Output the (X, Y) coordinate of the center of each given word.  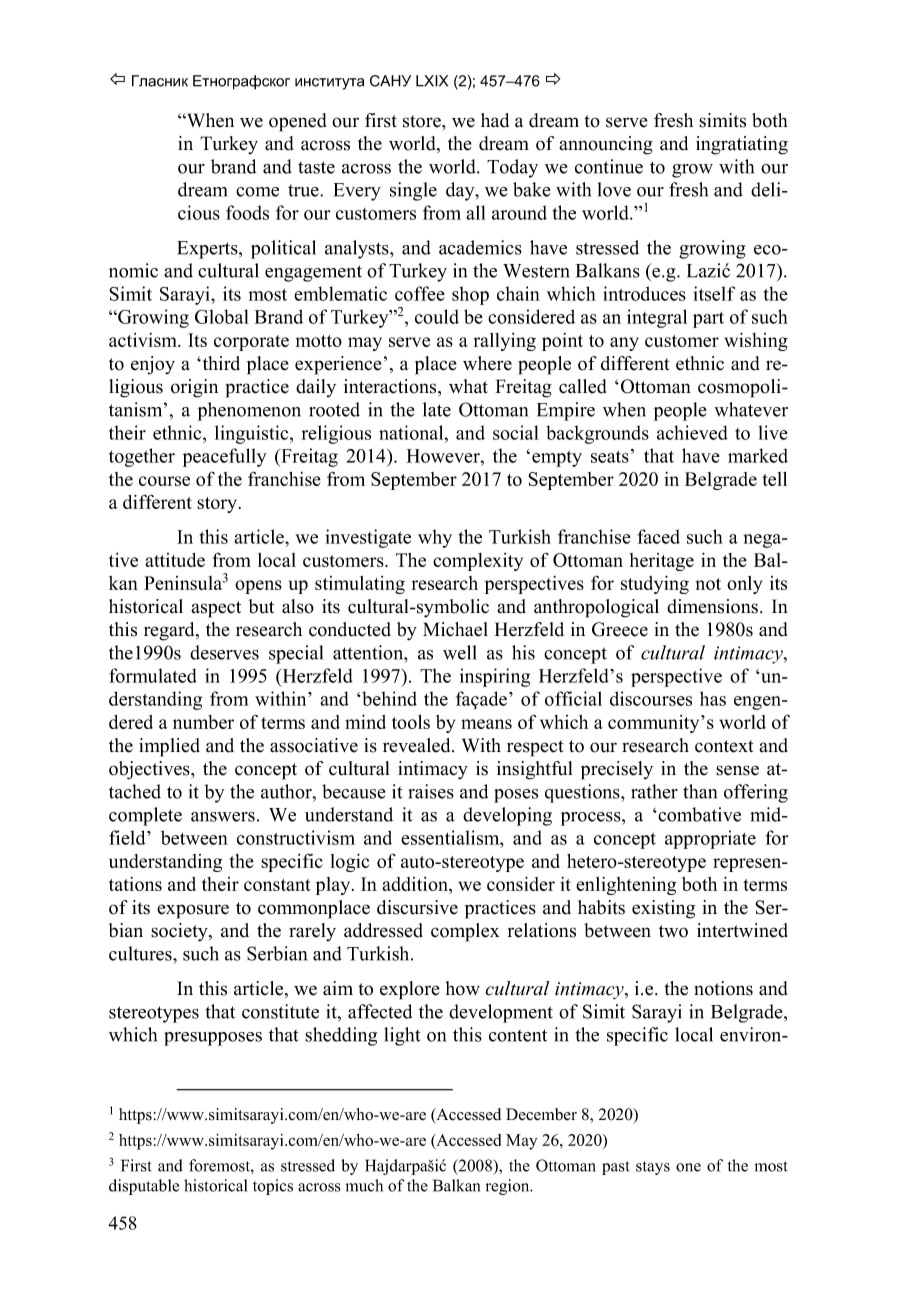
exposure (193, 911)
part (708, 320)
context (724, 746)
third (220, 363)
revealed (418, 745)
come (257, 192)
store (423, 121)
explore (410, 990)
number (203, 722)
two (673, 931)
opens (258, 587)
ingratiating (742, 145)
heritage (662, 562)
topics (273, 1187)
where (487, 363)
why (435, 538)
